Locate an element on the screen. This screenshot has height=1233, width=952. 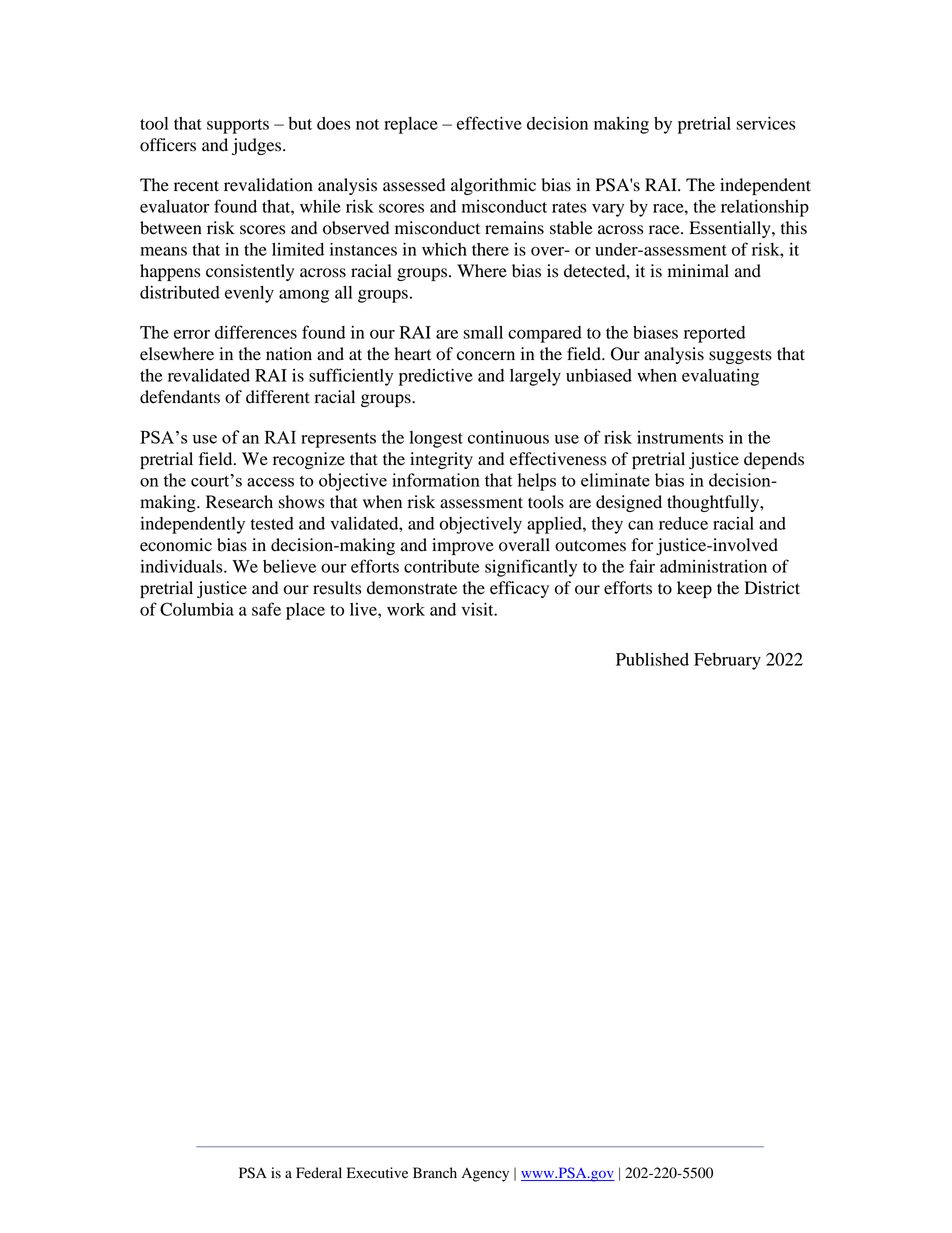
judges is located at coordinates (258, 146).
